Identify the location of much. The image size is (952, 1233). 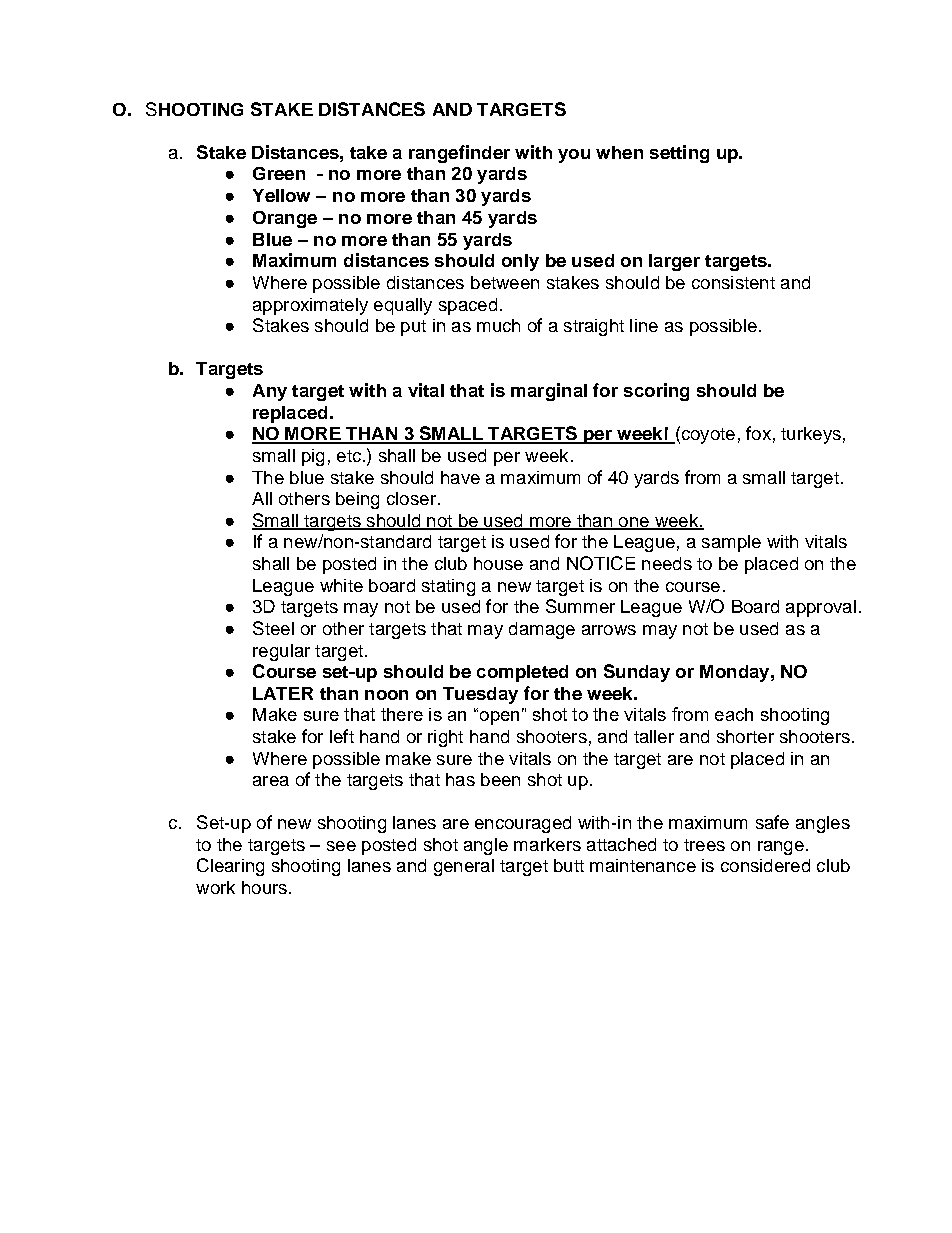
(498, 325).
